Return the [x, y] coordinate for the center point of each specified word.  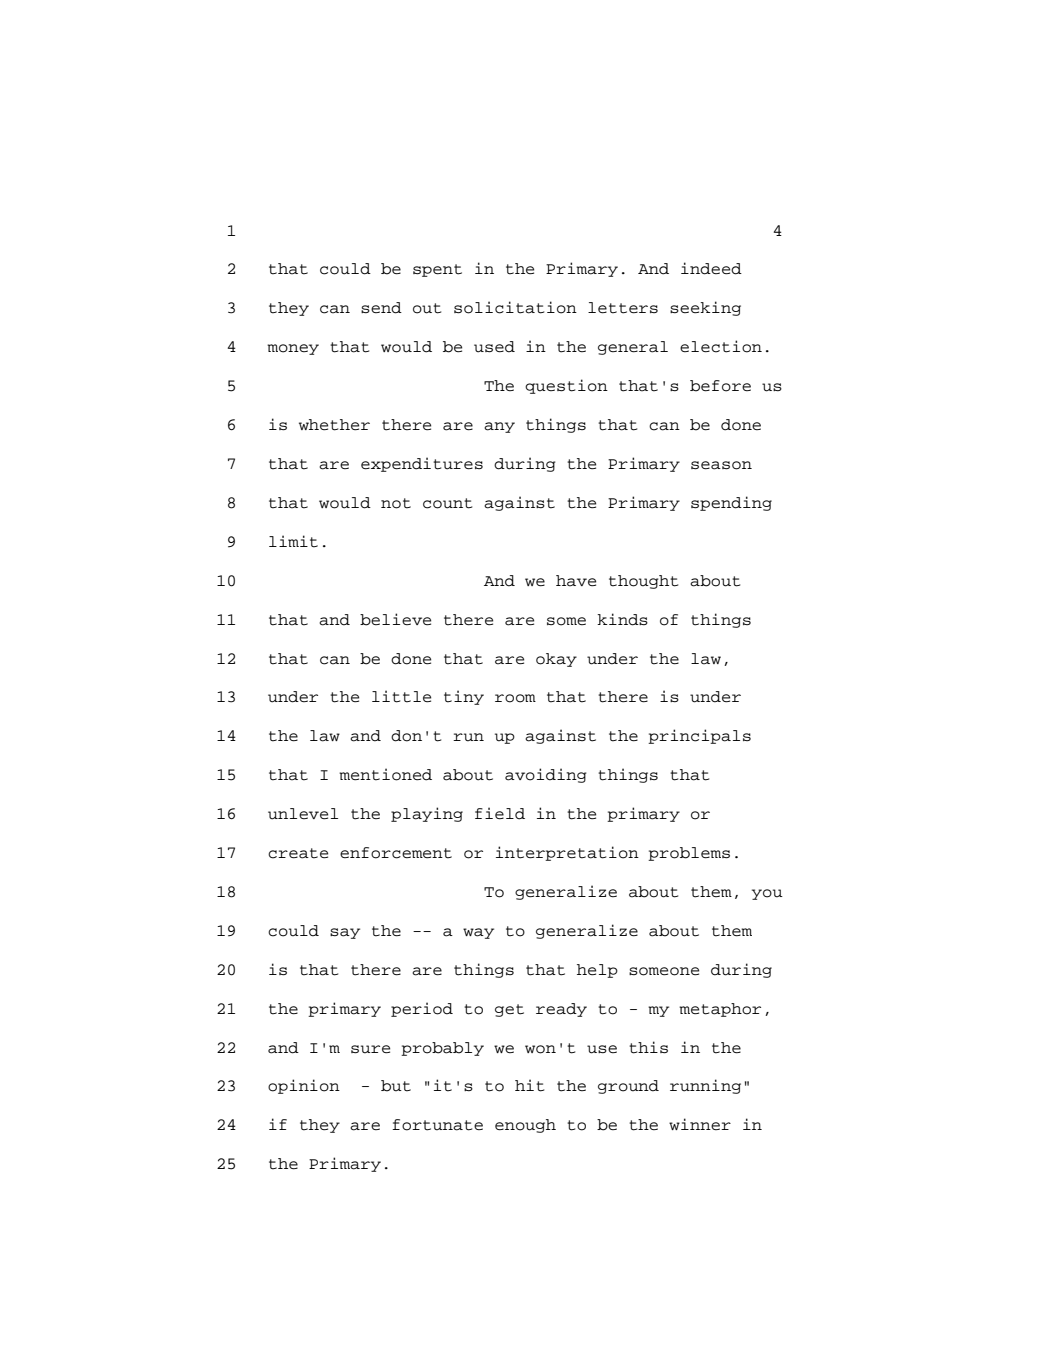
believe [395, 619]
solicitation [515, 307]
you [767, 894]
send [381, 308]
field [500, 813]
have [576, 581]
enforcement [396, 853]
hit [529, 1085]
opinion [304, 1086]
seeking [705, 308]
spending [731, 503]
